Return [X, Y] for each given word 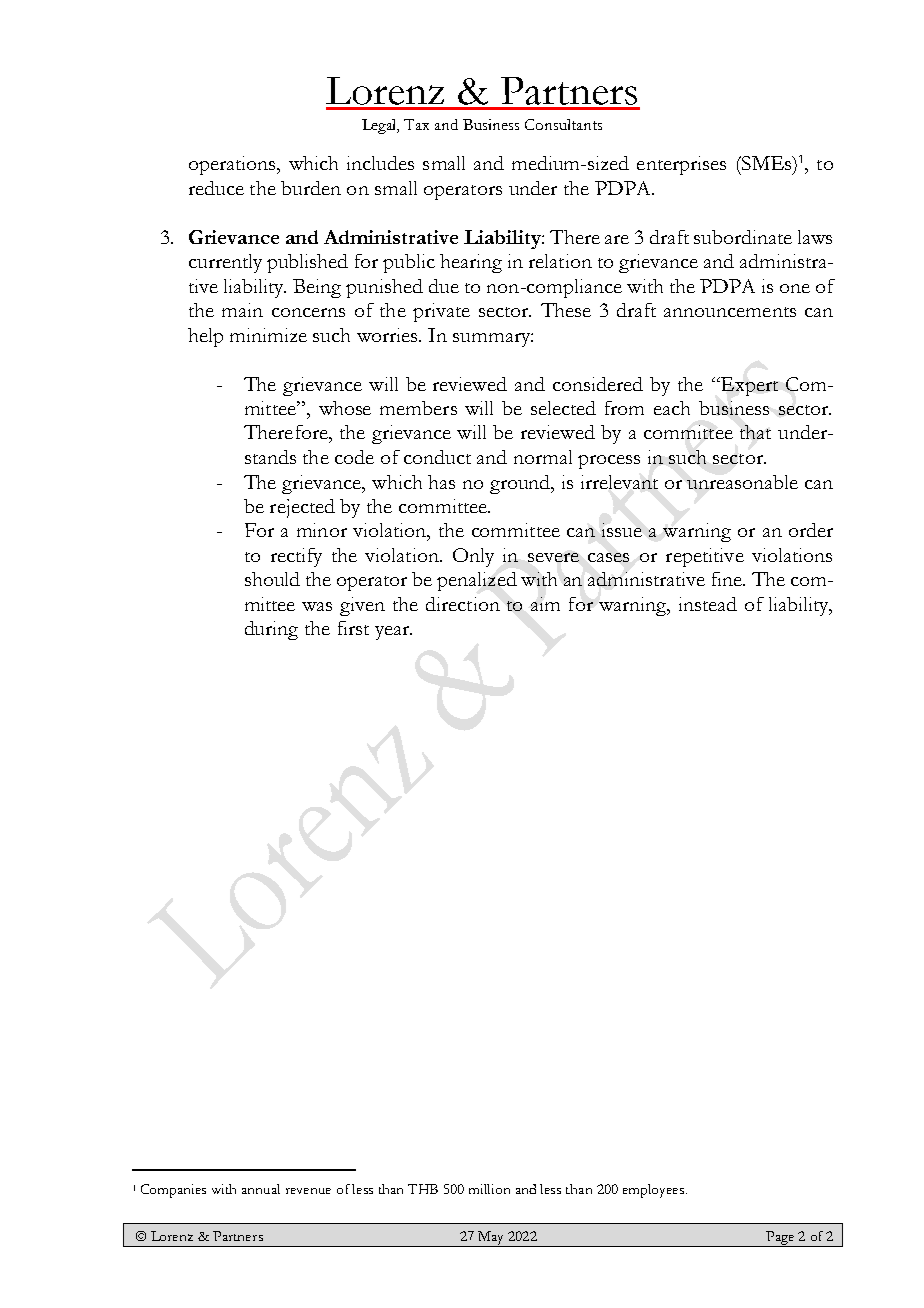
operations [233, 165]
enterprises [681, 165]
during [271, 630]
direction [463, 604]
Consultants [563, 124]
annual [261, 1189]
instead [708, 604]
